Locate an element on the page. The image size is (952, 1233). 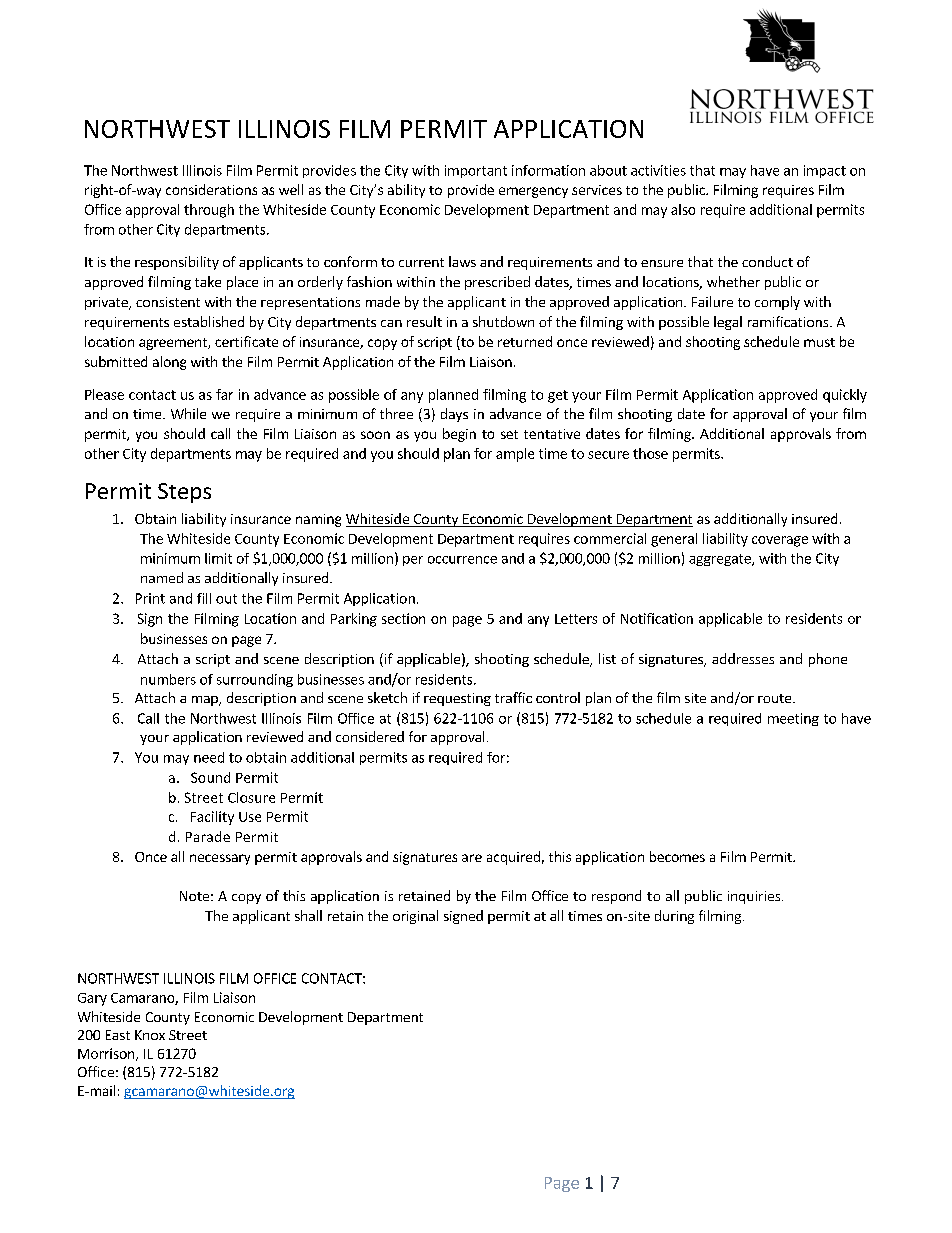
considerations is located at coordinates (211, 189).
